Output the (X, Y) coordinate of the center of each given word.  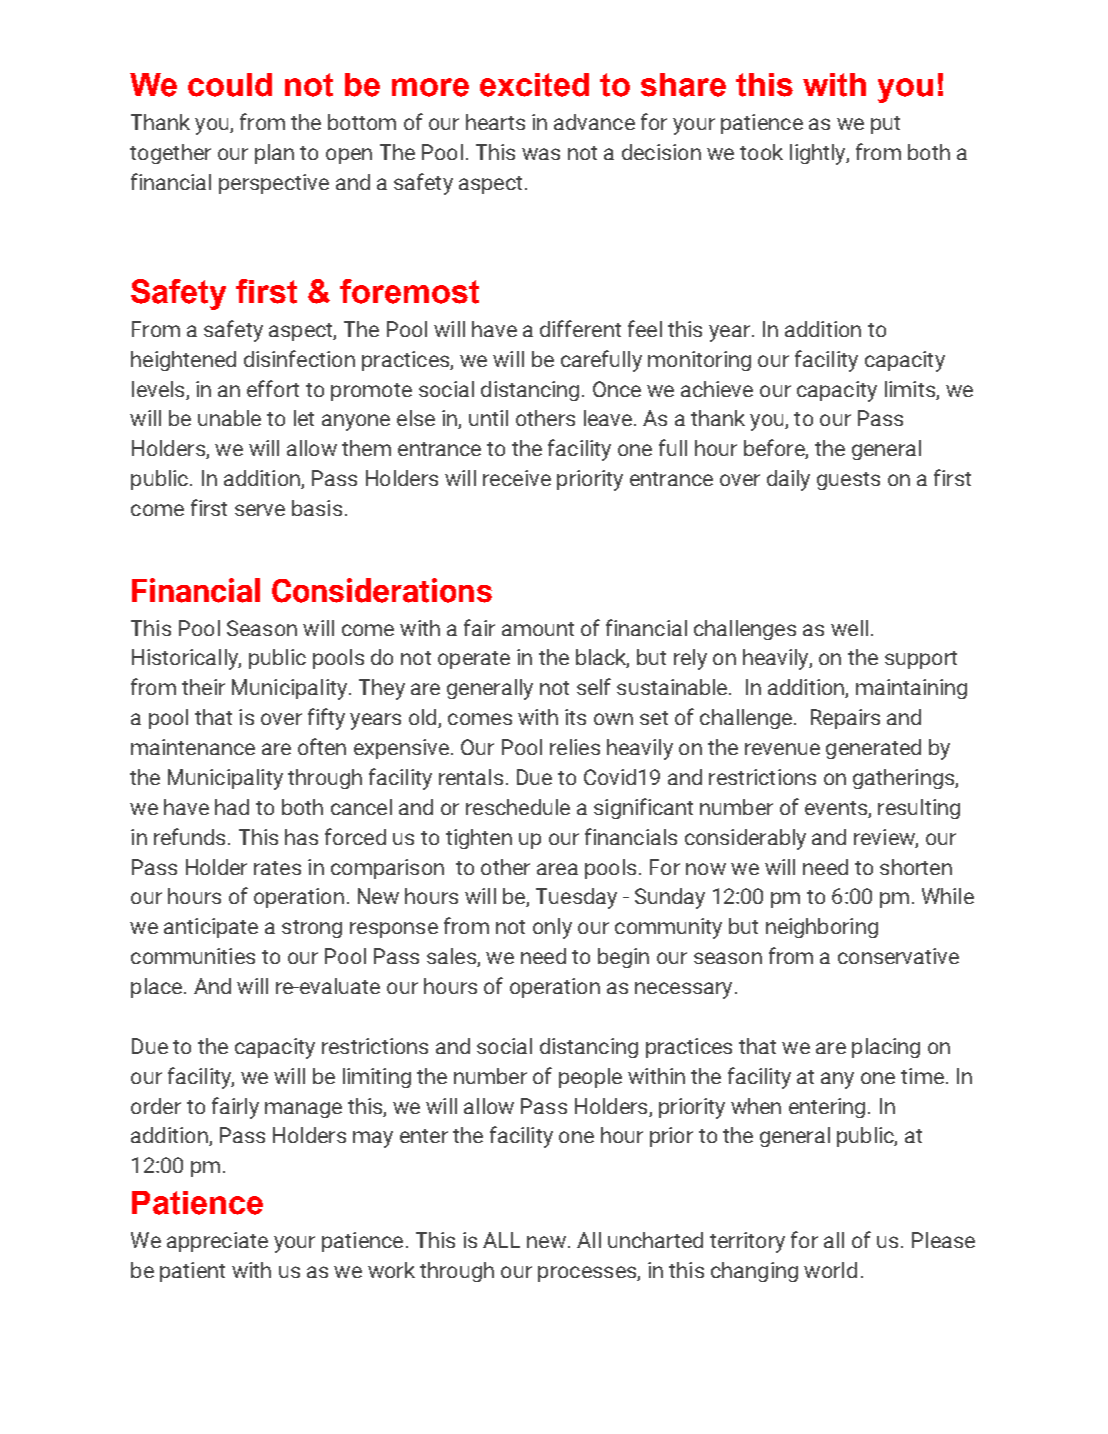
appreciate (217, 1242)
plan (274, 154)
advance (594, 122)
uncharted (655, 1240)
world (830, 1270)
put (885, 125)
